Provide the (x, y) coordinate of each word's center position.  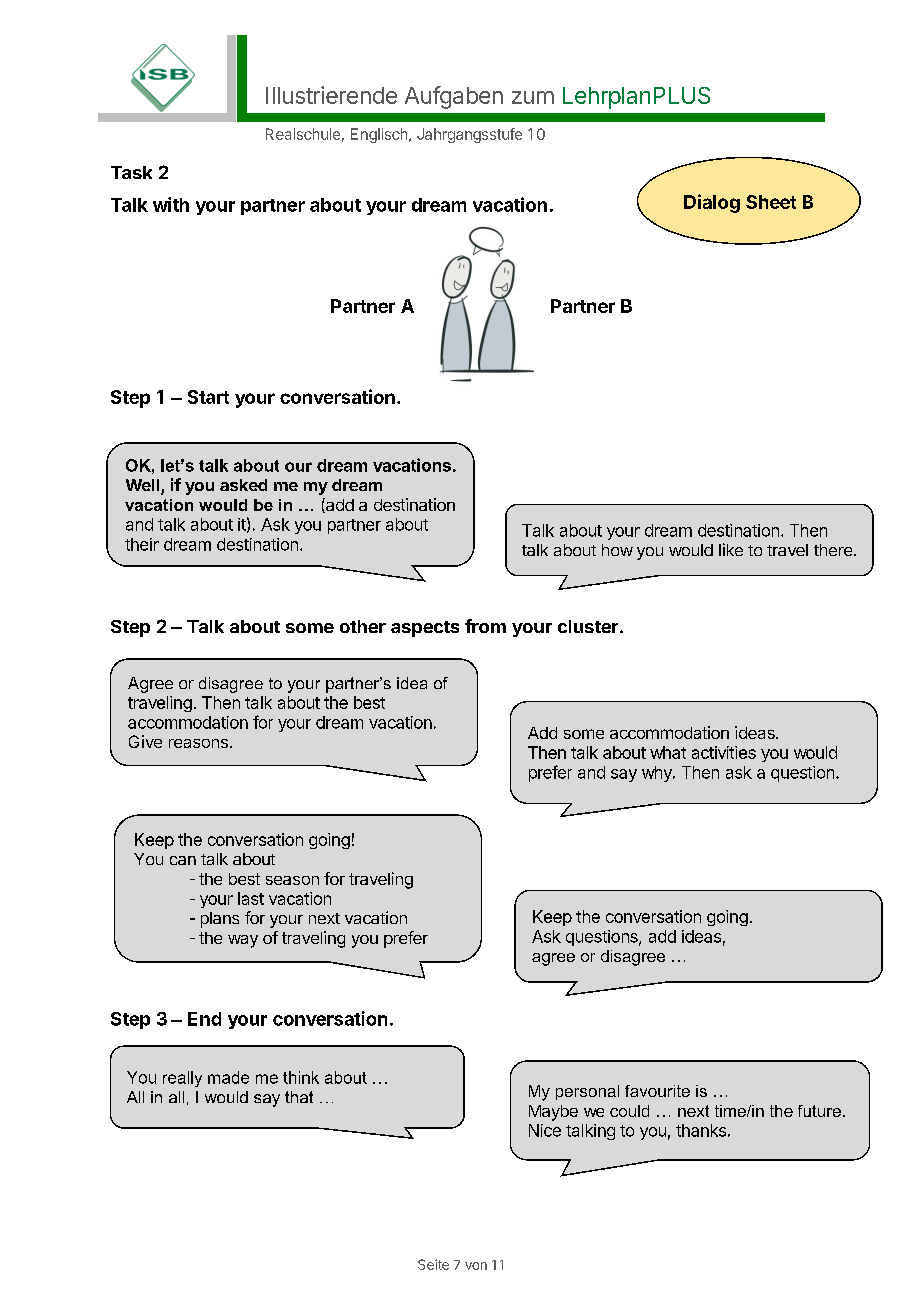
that (299, 1097)
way (243, 941)
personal (587, 1092)
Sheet (771, 202)
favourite (657, 1091)
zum (533, 97)
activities (724, 752)
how (617, 550)
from (485, 626)
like (731, 549)
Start (208, 397)
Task (131, 172)
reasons (198, 743)
